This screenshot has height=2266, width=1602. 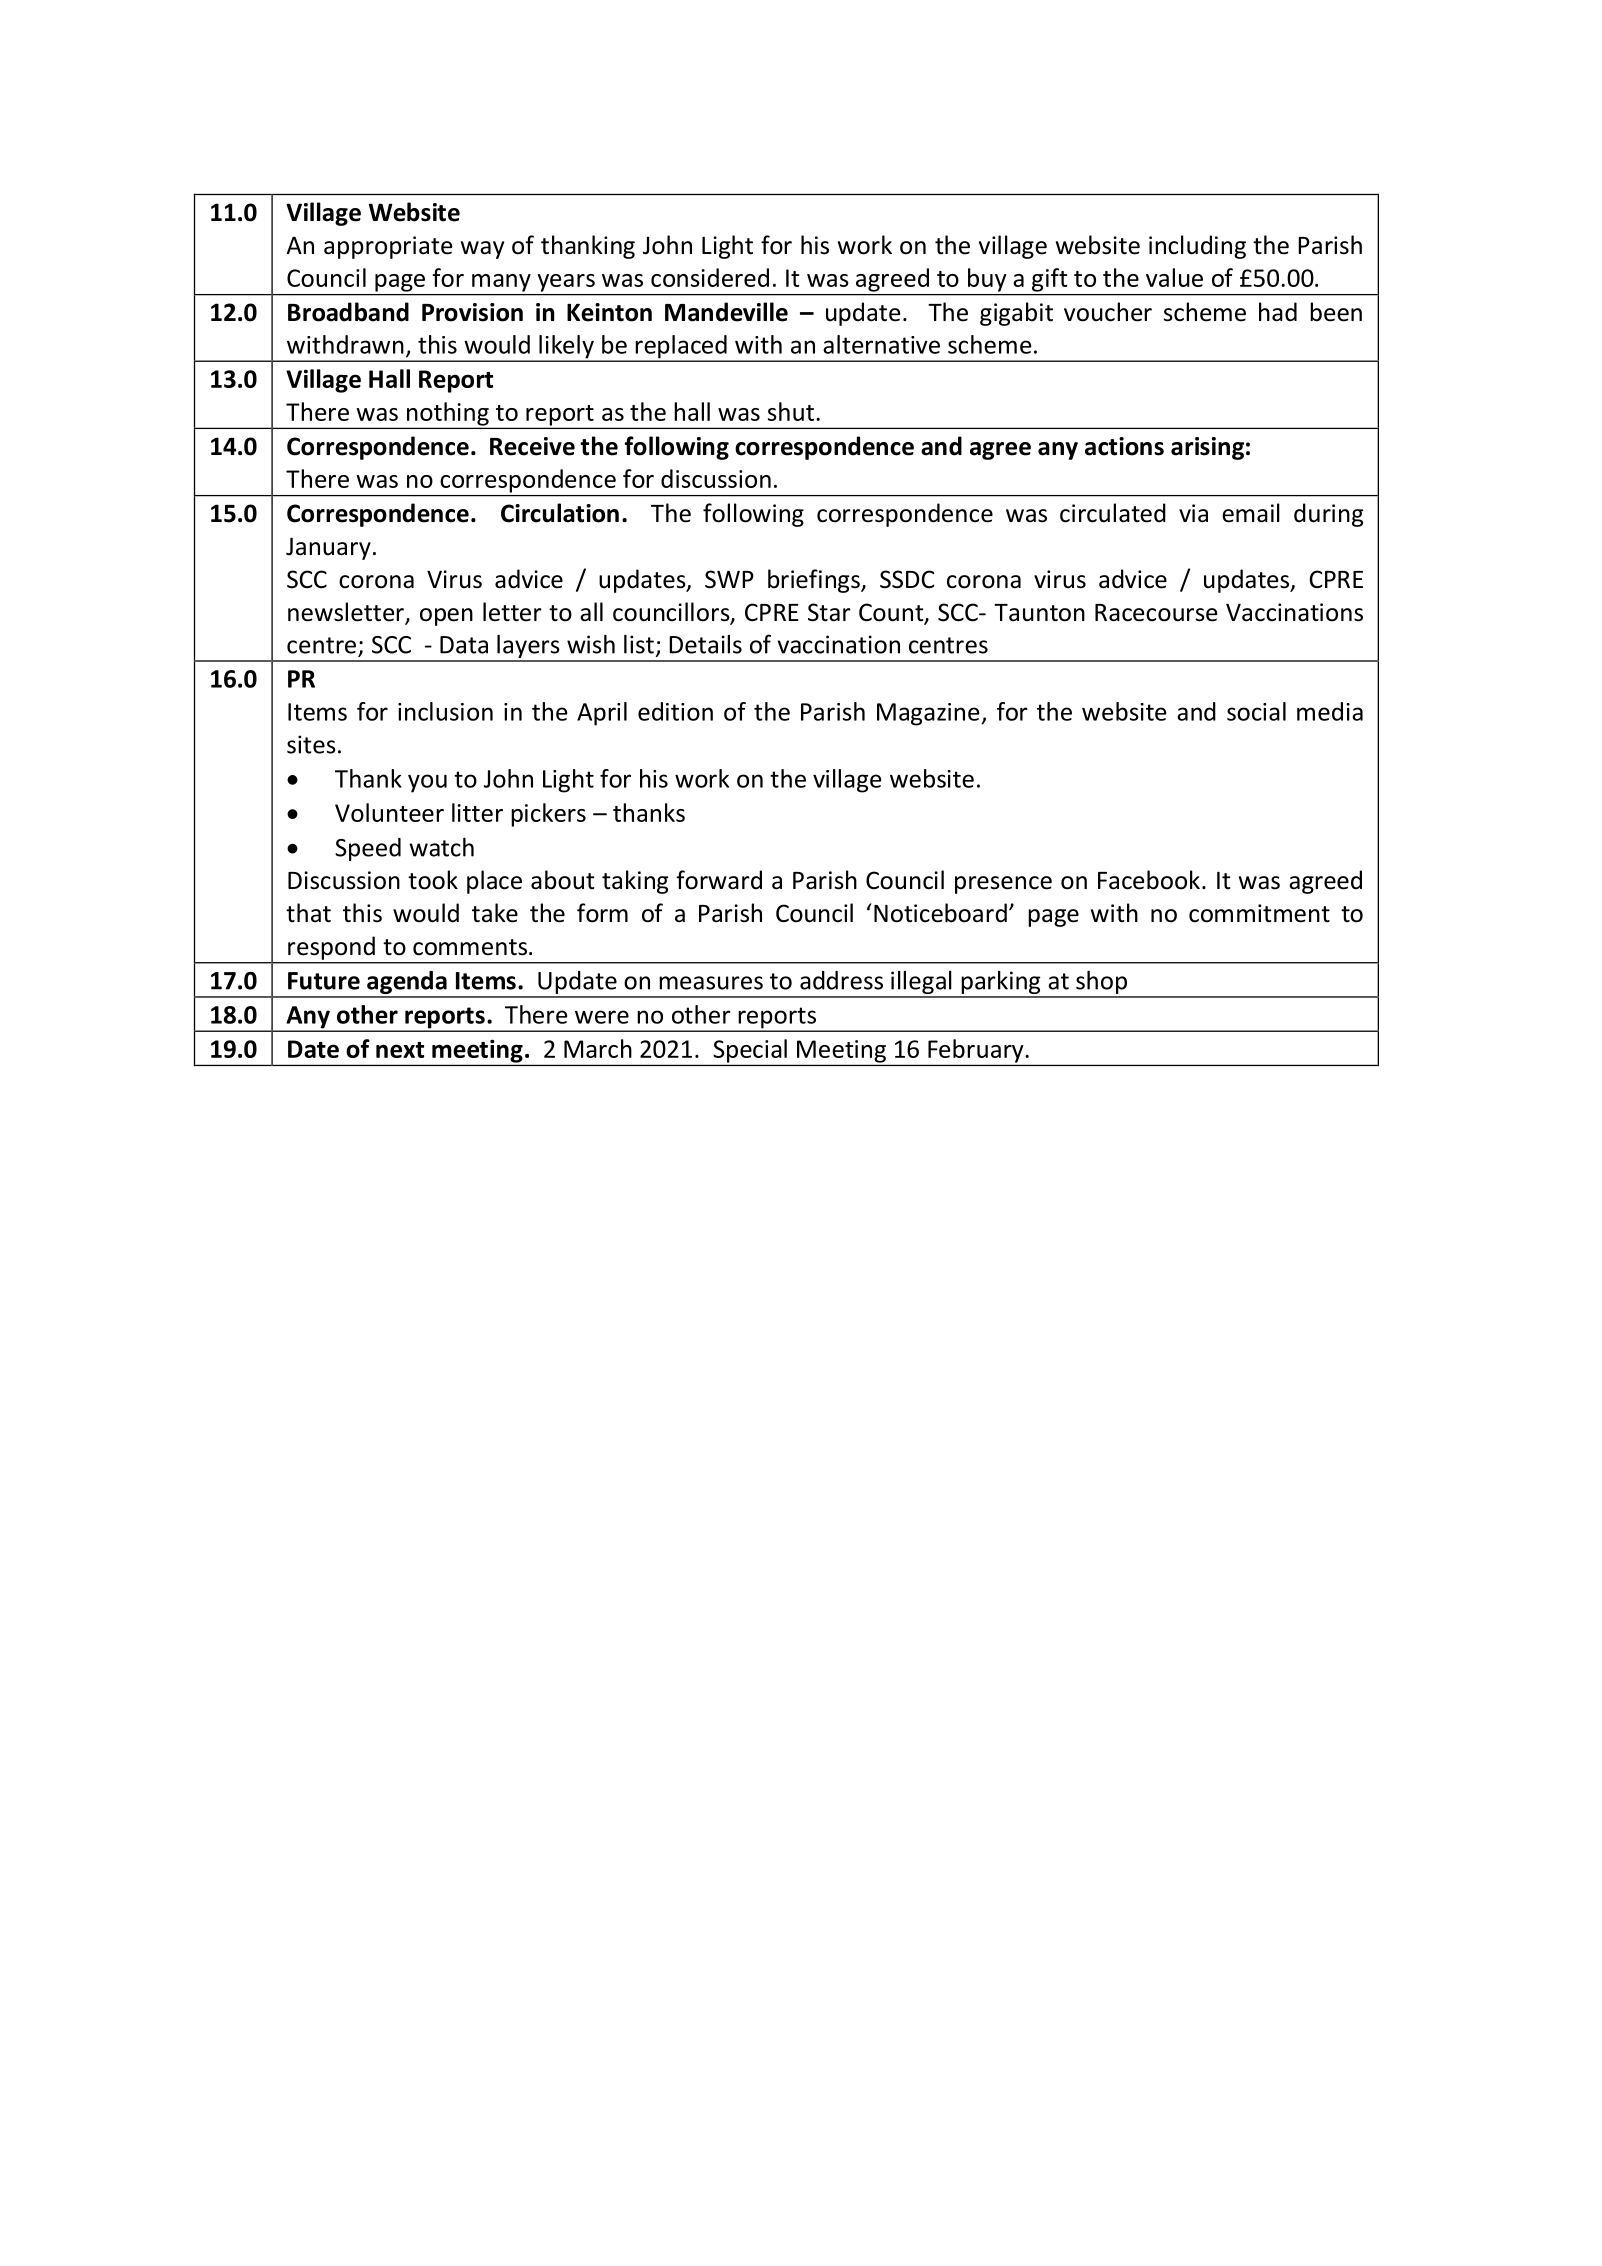 I want to click on way, so click(x=482, y=250).
